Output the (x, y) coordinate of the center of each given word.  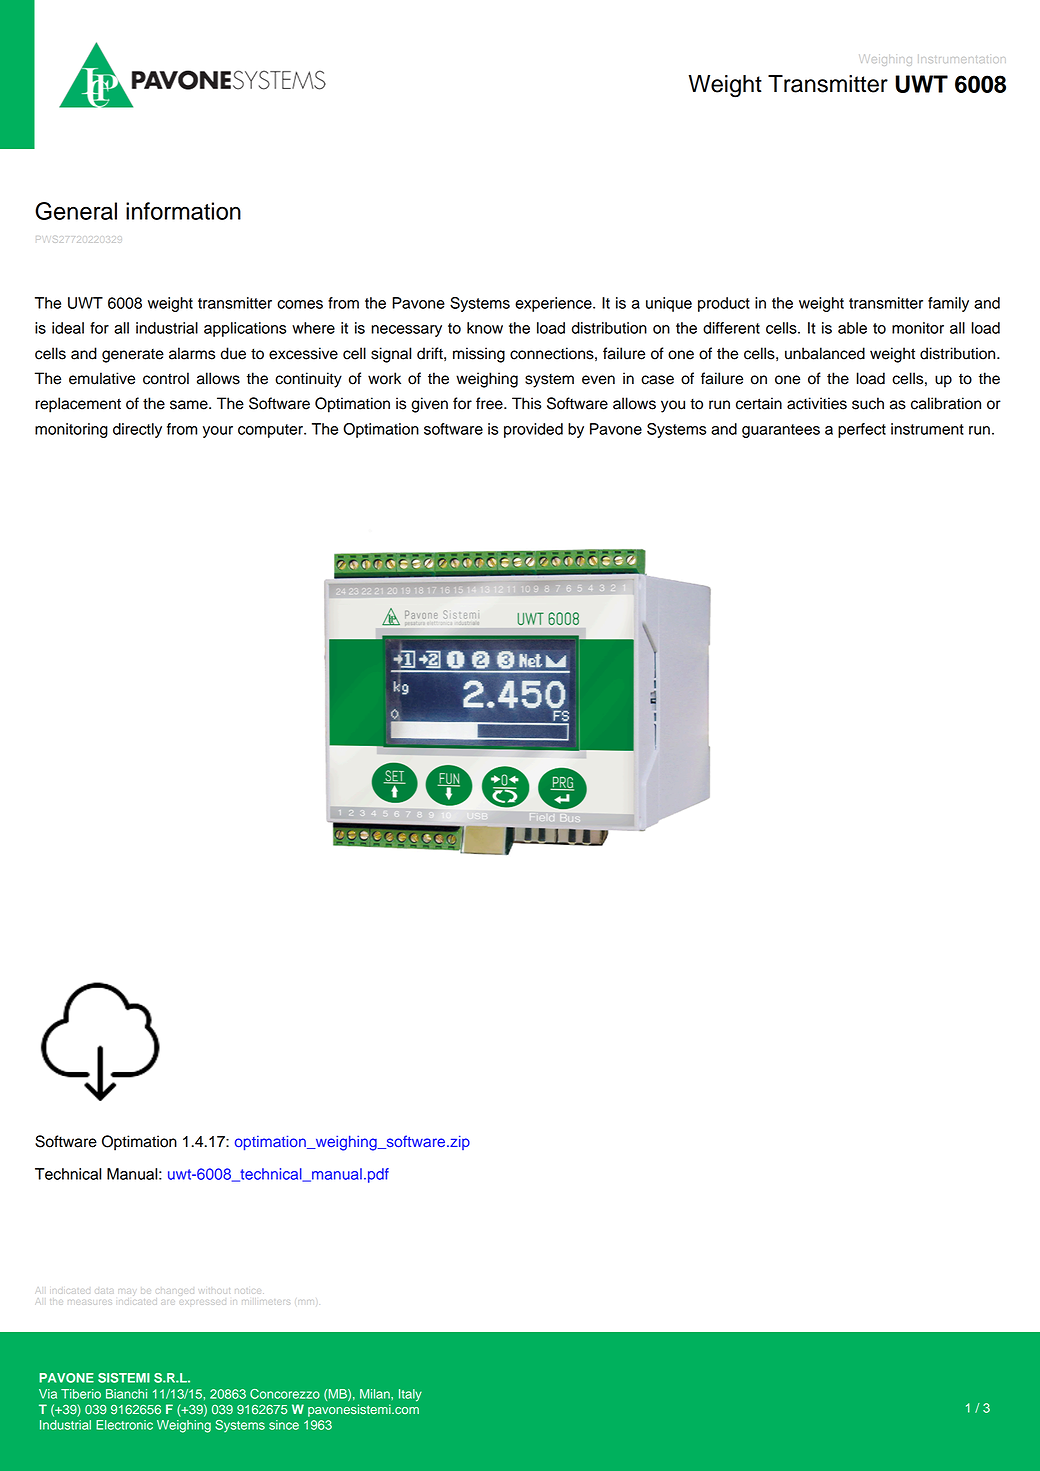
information (183, 211)
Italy (410, 1395)
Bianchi (126, 1394)
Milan (376, 1394)
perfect (862, 430)
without (215, 1289)
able (852, 328)
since (284, 1425)
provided (533, 430)
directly (137, 430)
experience (554, 304)
